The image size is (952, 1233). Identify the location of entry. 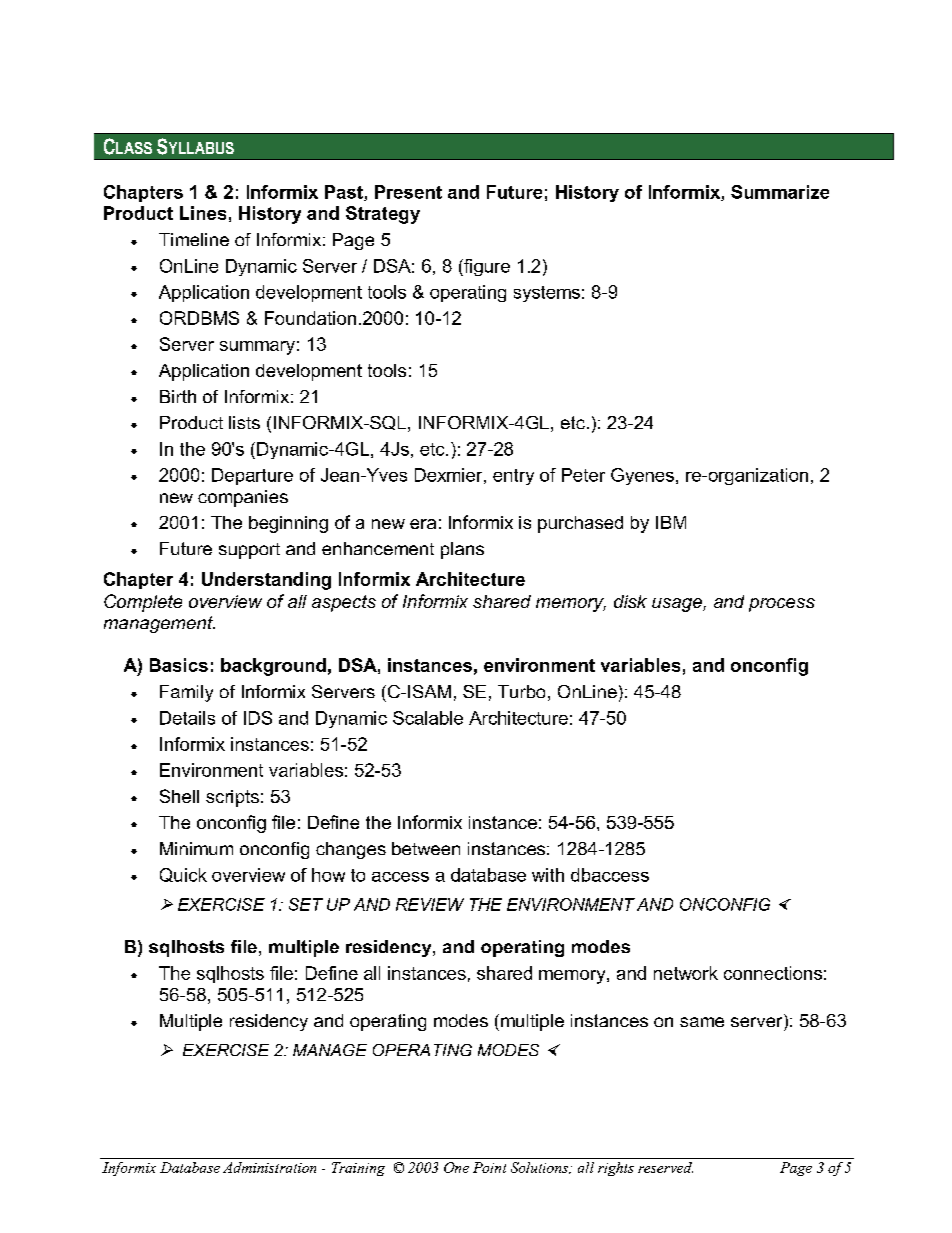
(513, 477).
